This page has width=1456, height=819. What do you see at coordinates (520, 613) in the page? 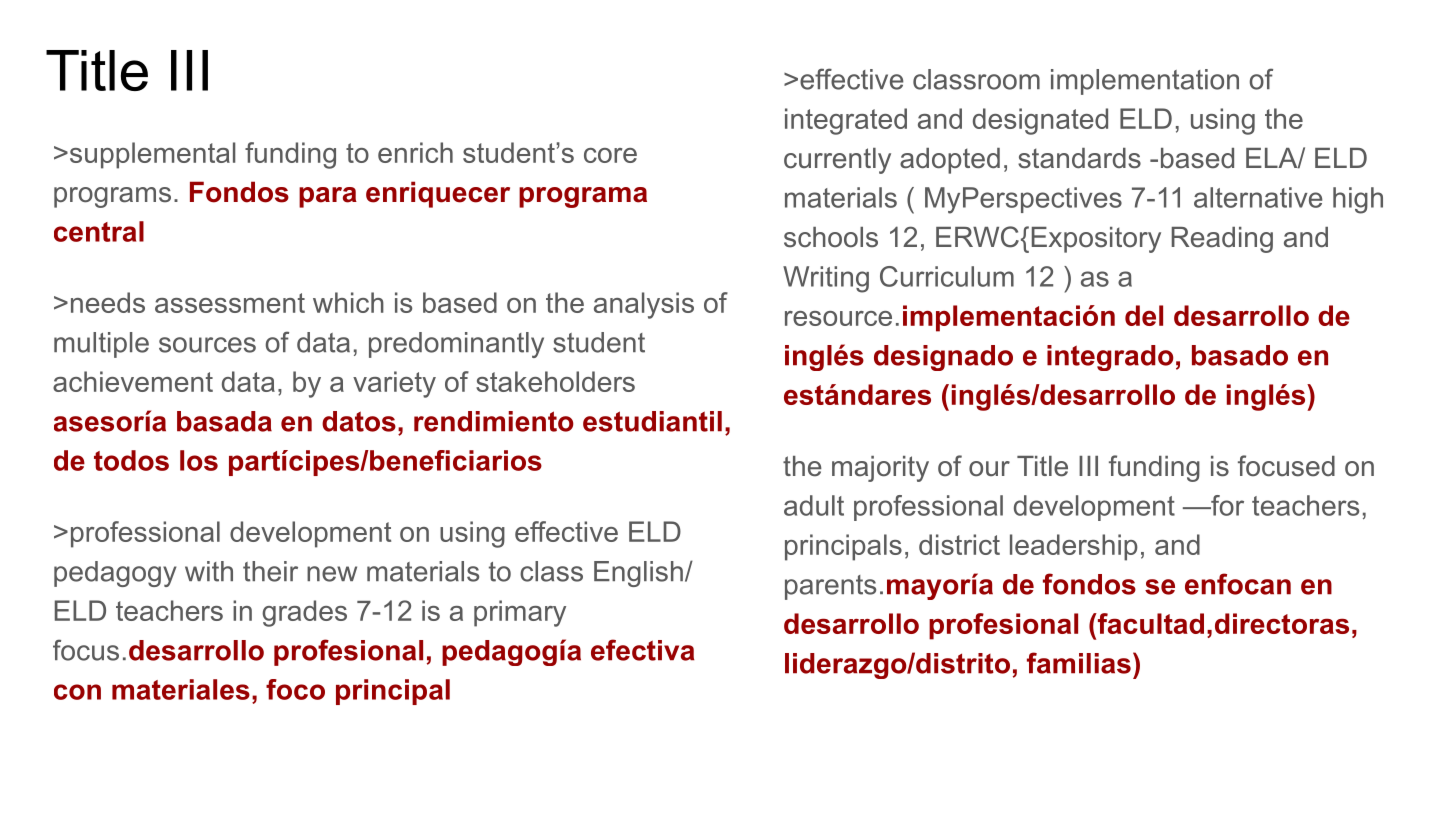
I see `primary` at bounding box center [520, 613].
